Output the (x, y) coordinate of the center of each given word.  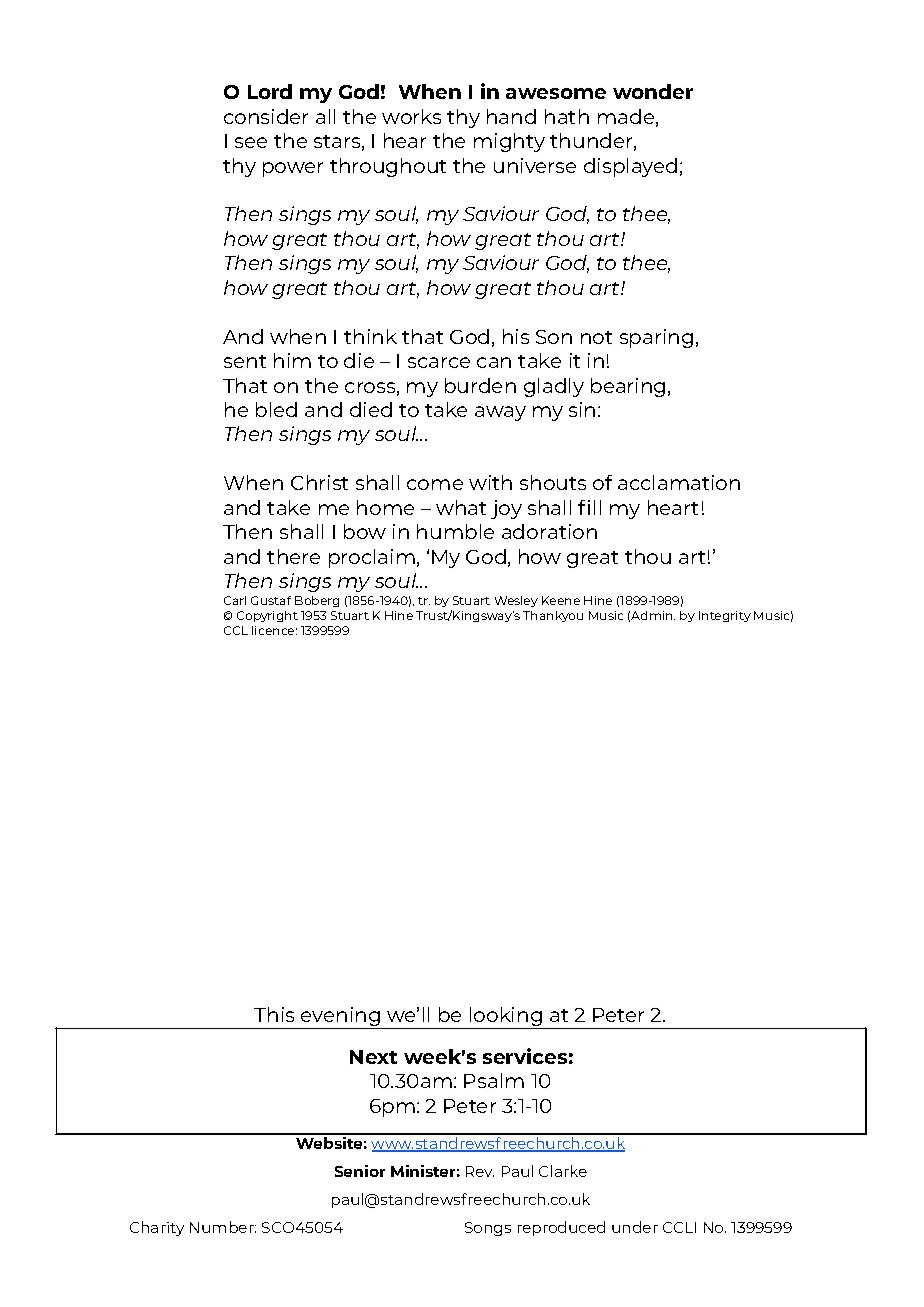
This (274, 1014)
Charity (157, 1228)
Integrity (725, 616)
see (251, 142)
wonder (653, 91)
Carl (235, 600)
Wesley (516, 601)
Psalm (494, 1080)
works (411, 116)
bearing (628, 387)
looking (506, 1018)
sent (245, 361)
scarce (439, 362)
